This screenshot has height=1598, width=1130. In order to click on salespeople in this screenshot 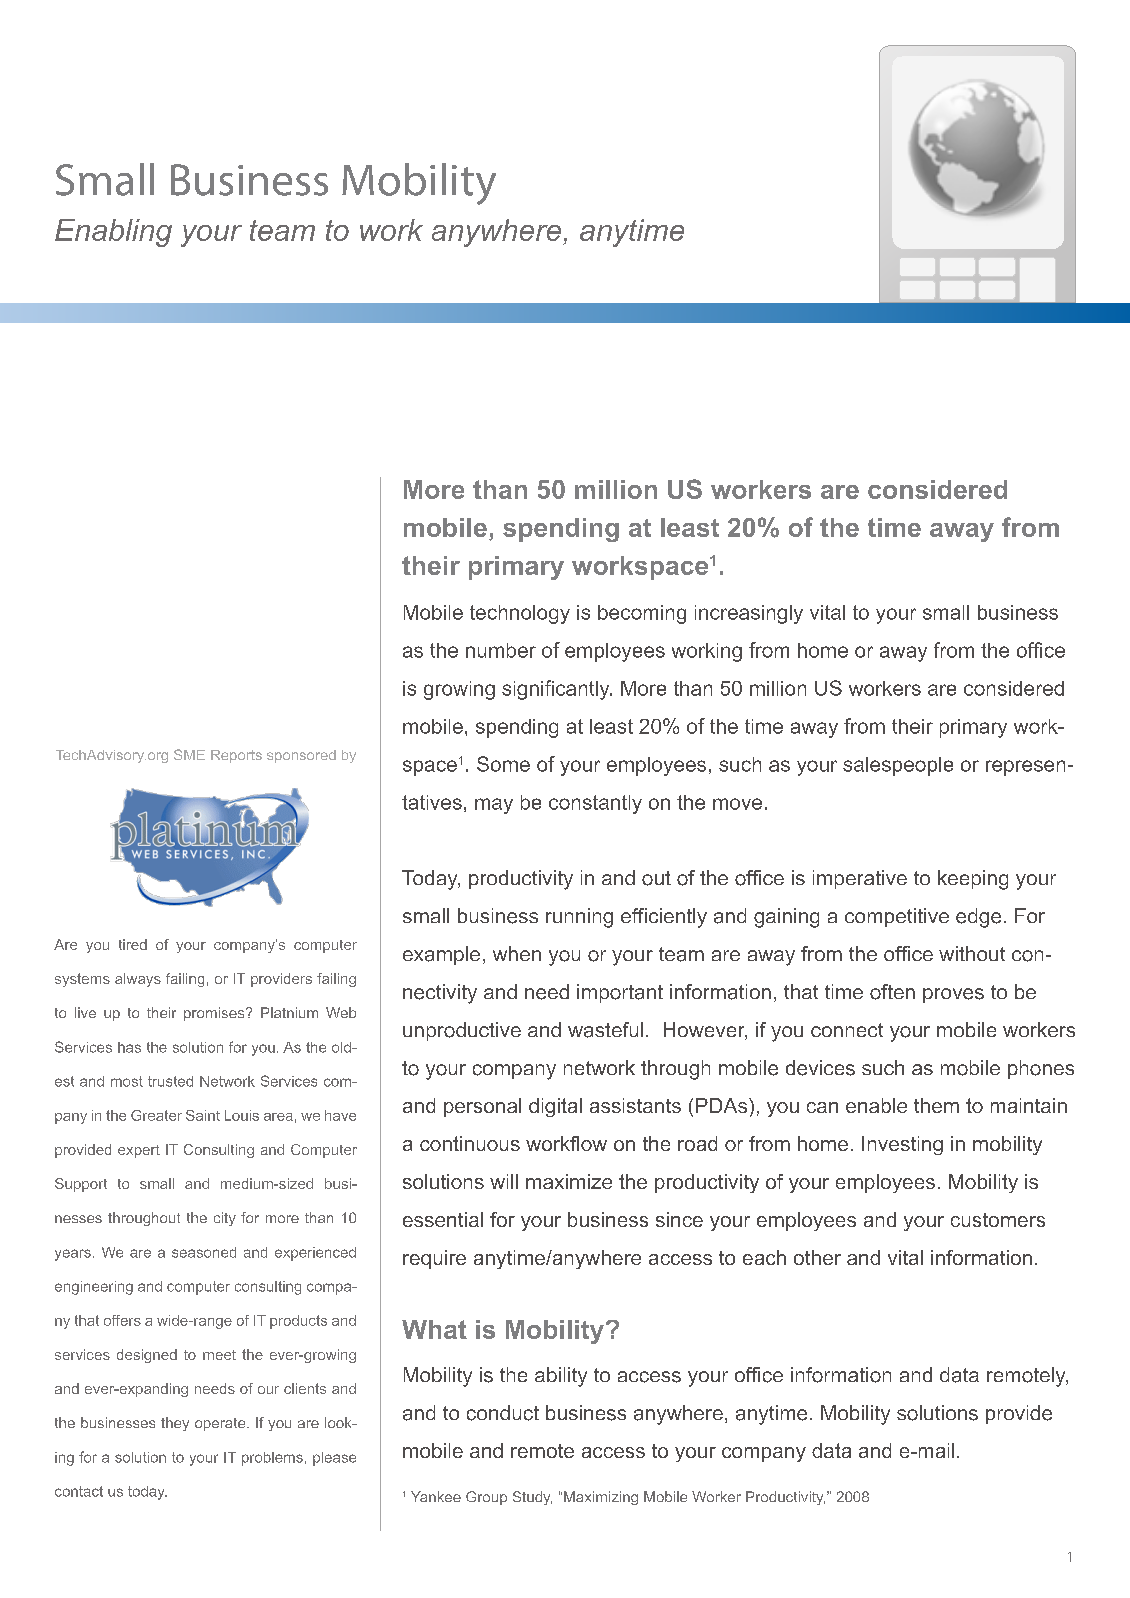, I will do `click(898, 766)`.
